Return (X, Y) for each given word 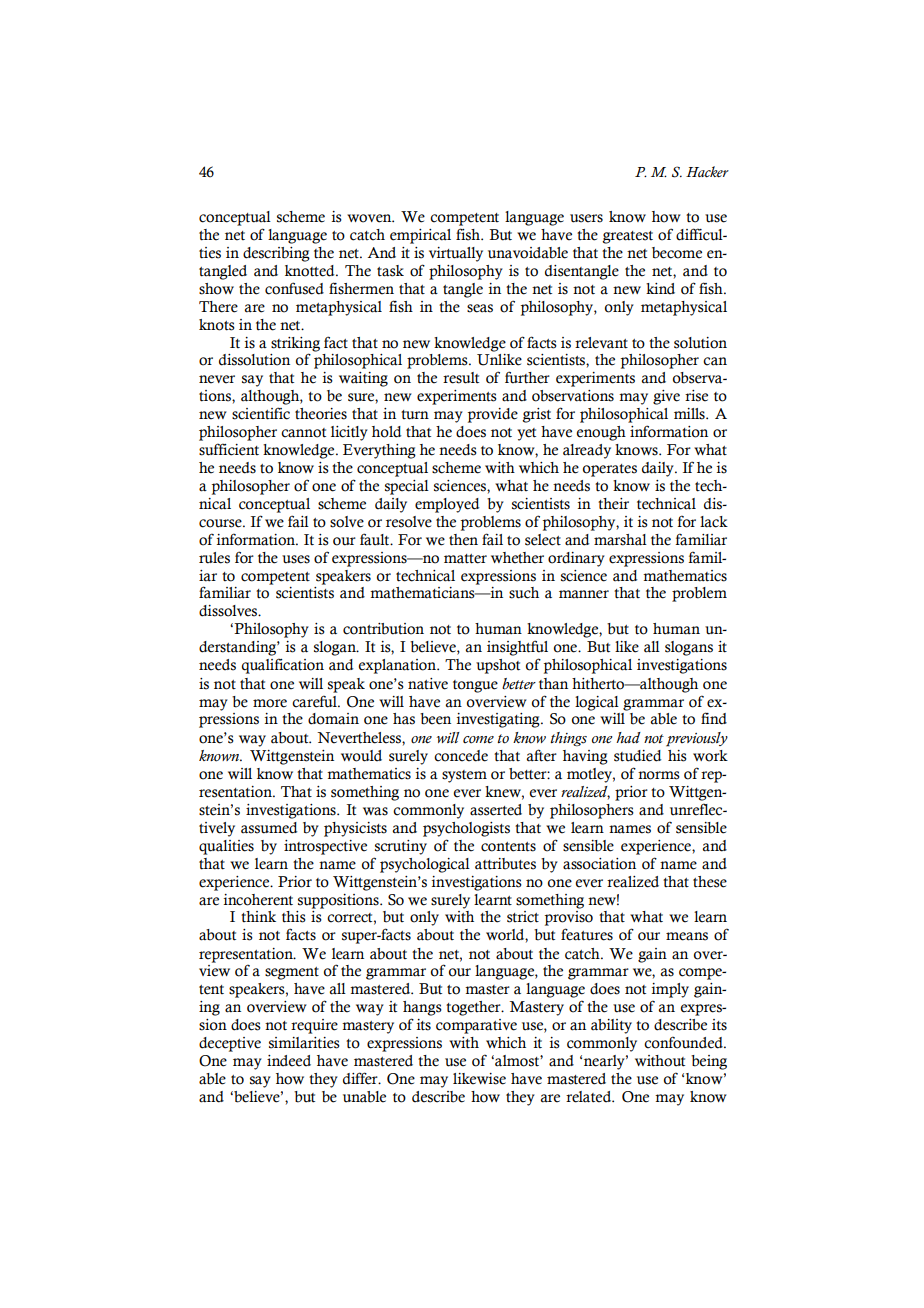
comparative (476, 1026)
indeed (289, 1061)
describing (276, 254)
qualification (283, 666)
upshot (498, 666)
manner (584, 594)
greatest (627, 237)
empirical (420, 236)
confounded (684, 1042)
